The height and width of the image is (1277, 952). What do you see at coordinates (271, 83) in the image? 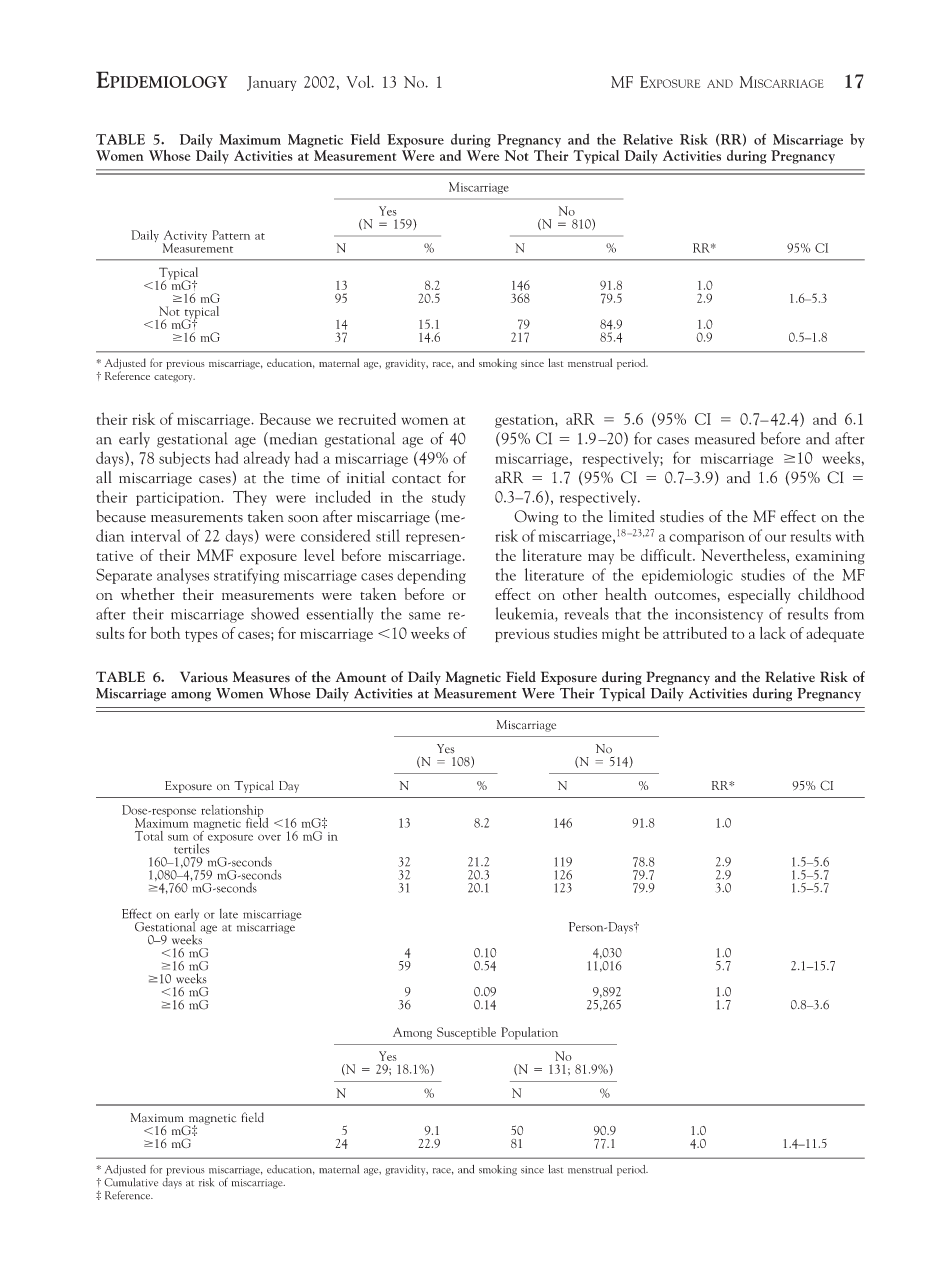
I see `January` at bounding box center [271, 83].
